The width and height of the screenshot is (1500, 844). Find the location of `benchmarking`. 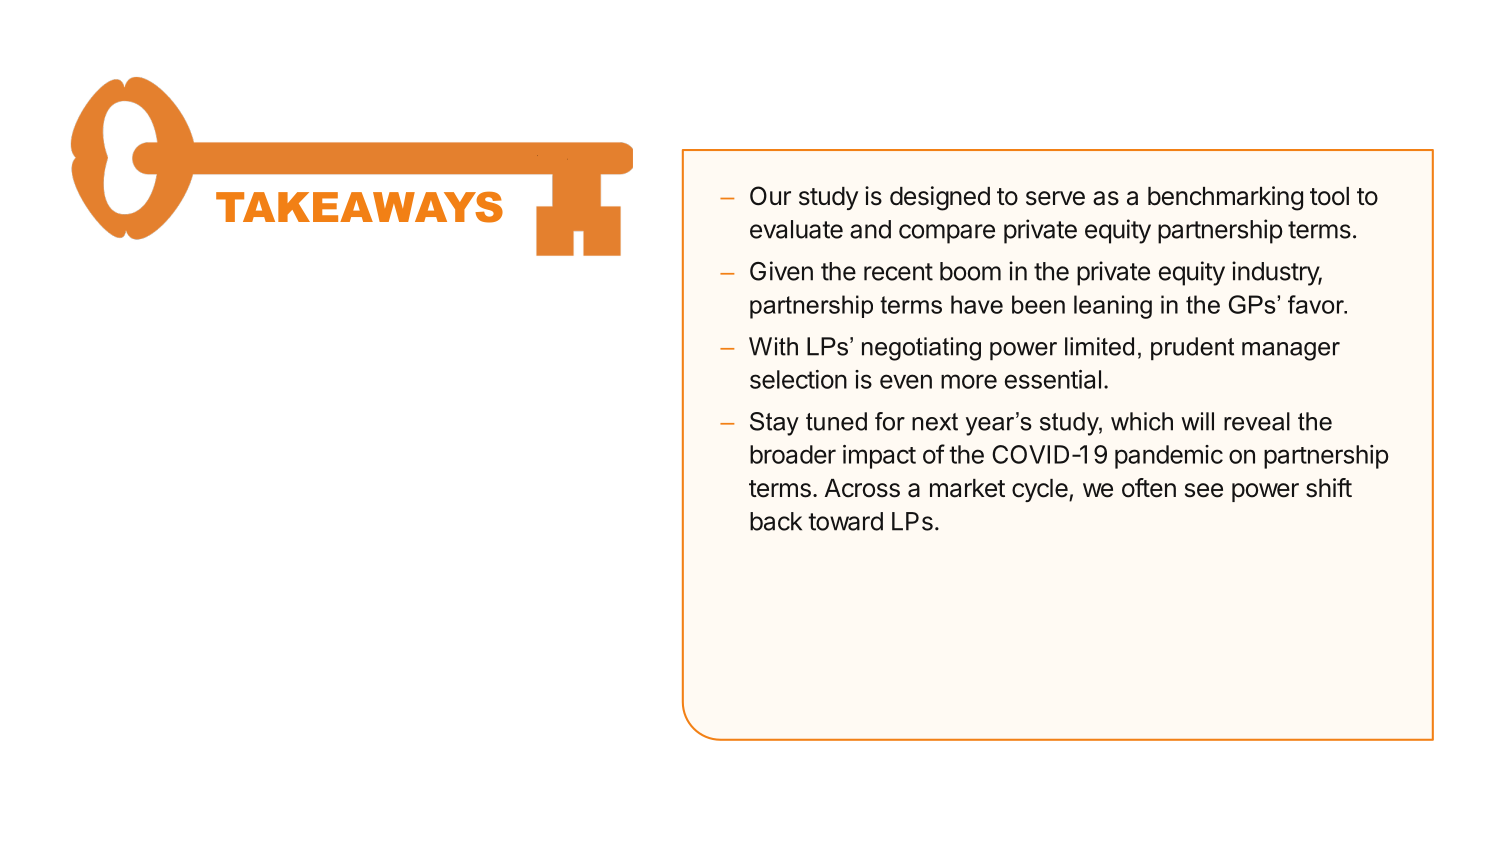

benchmarking is located at coordinates (1225, 198).
